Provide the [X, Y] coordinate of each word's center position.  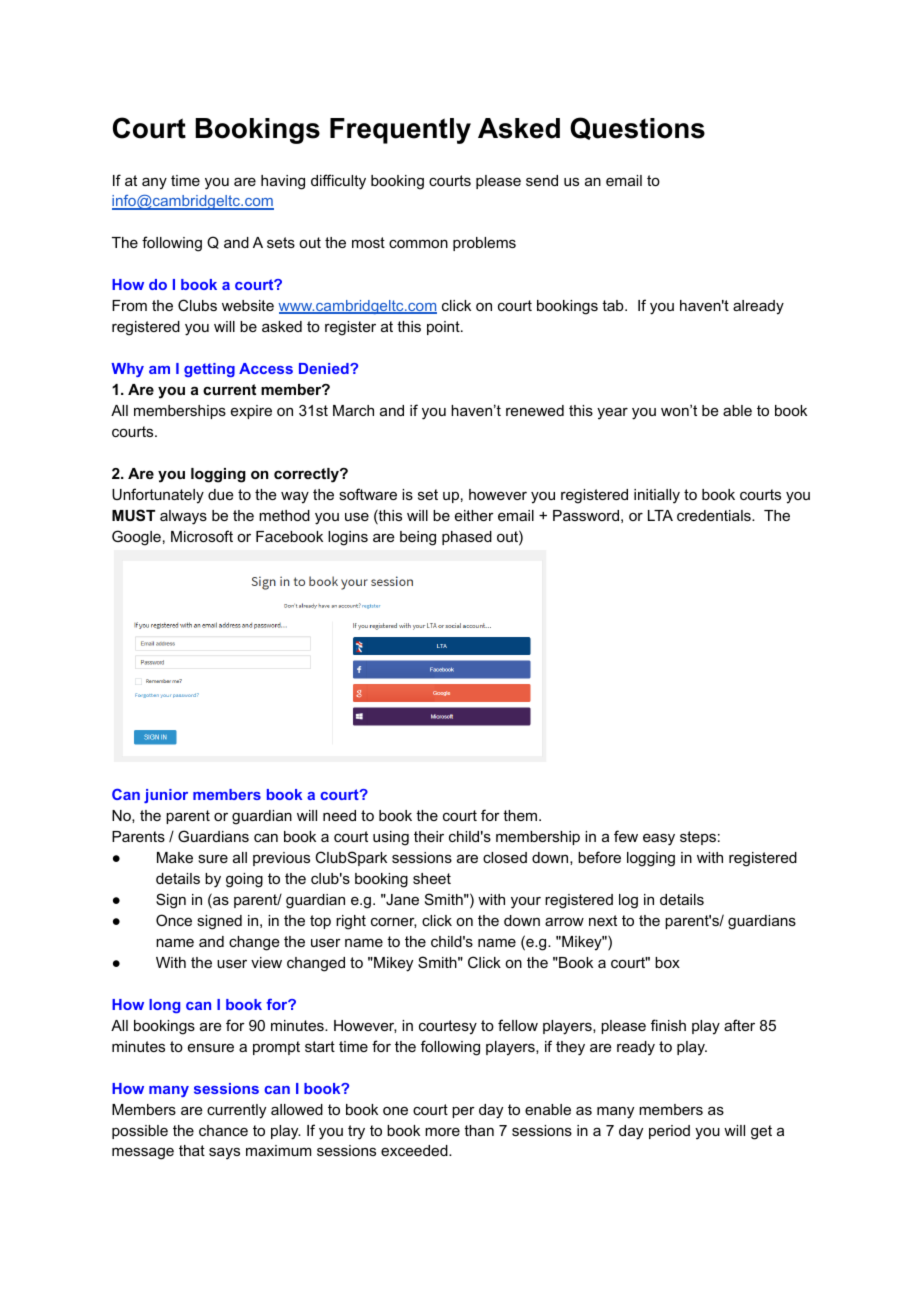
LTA [660, 515]
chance [223, 1130]
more [442, 1131]
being [418, 538]
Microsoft [202, 536]
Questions [637, 128]
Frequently [400, 131]
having [283, 182]
